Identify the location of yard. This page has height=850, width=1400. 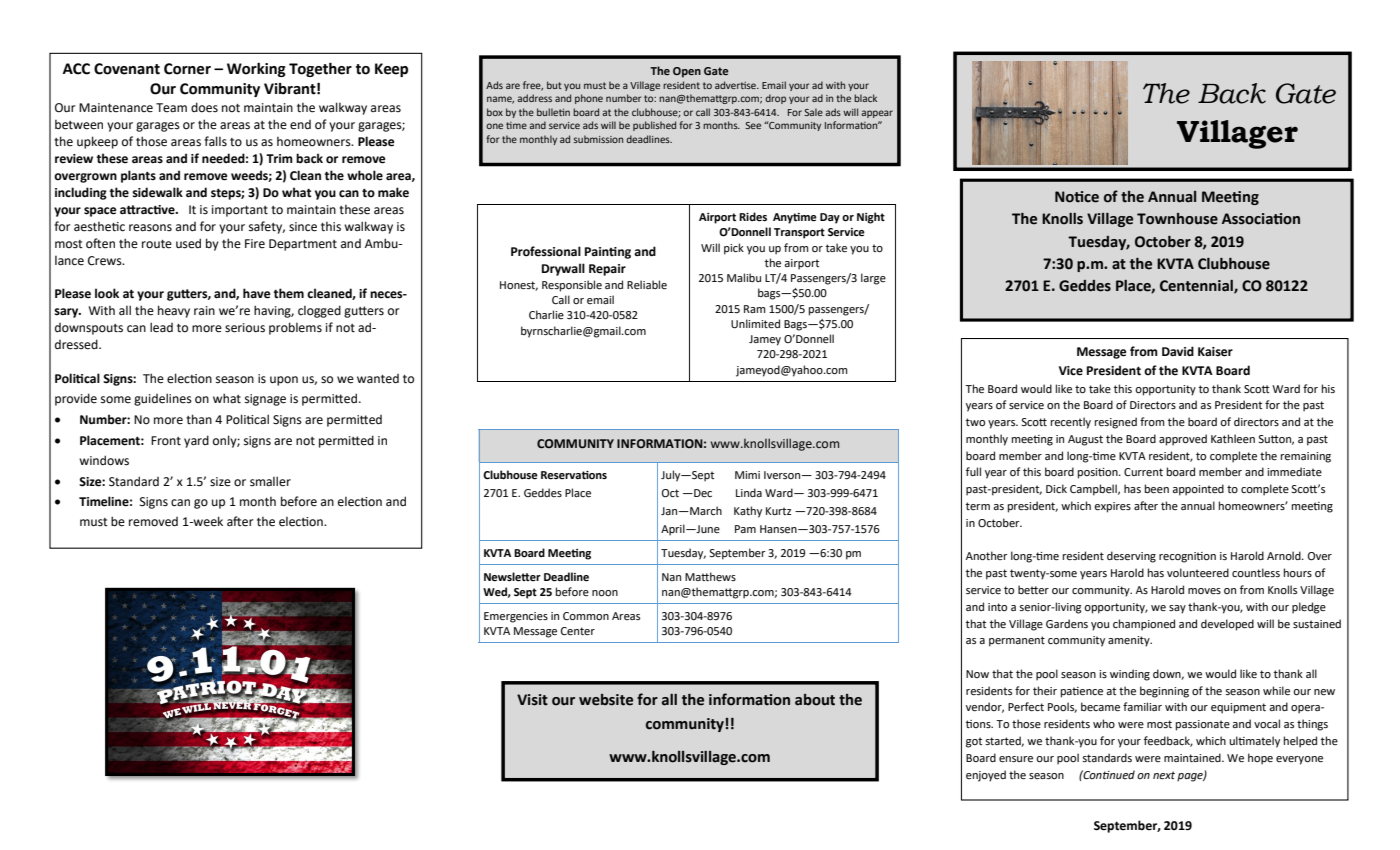
(196, 441).
